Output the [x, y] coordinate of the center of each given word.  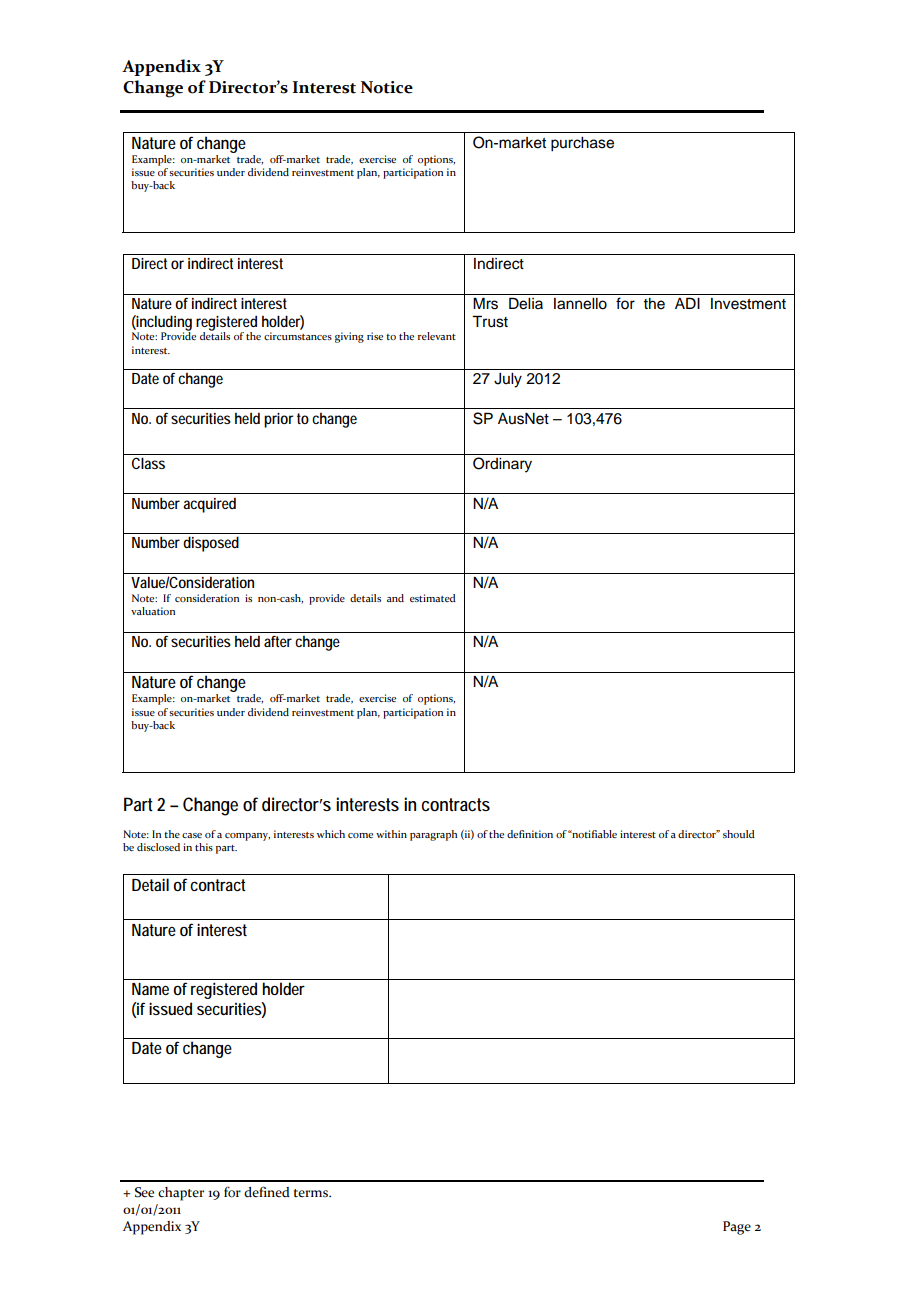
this [204, 847]
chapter [181, 1194]
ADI [687, 303]
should [739, 834]
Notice [387, 87]
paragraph [433, 835]
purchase [582, 144]
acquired [209, 505]
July [508, 380]
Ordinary [502, 465]
